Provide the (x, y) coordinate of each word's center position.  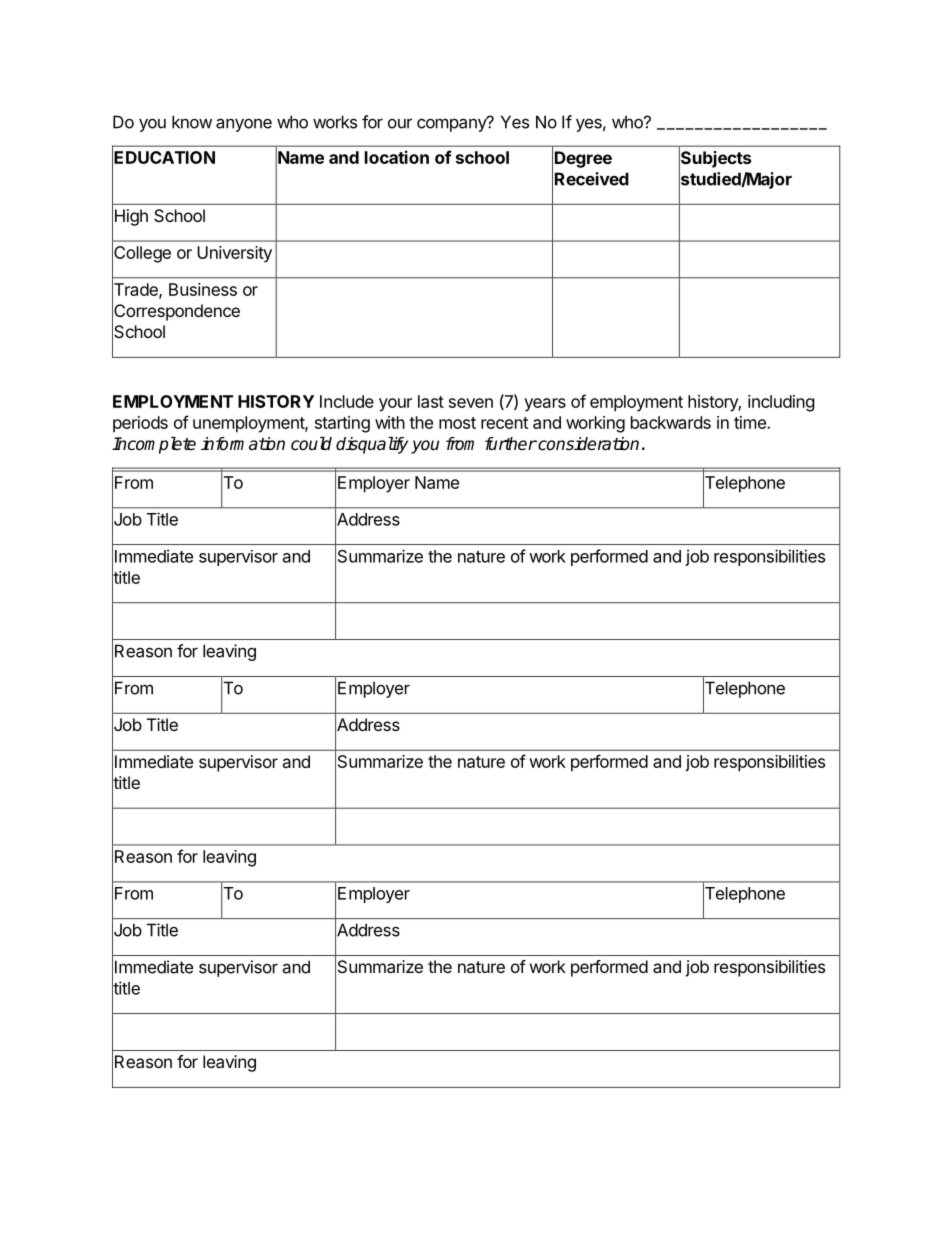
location (397, 157)
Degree (583, 159)
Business (203, 289)
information (243, 444)
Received (592, 179)
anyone (244, 125)
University (234, 254)
